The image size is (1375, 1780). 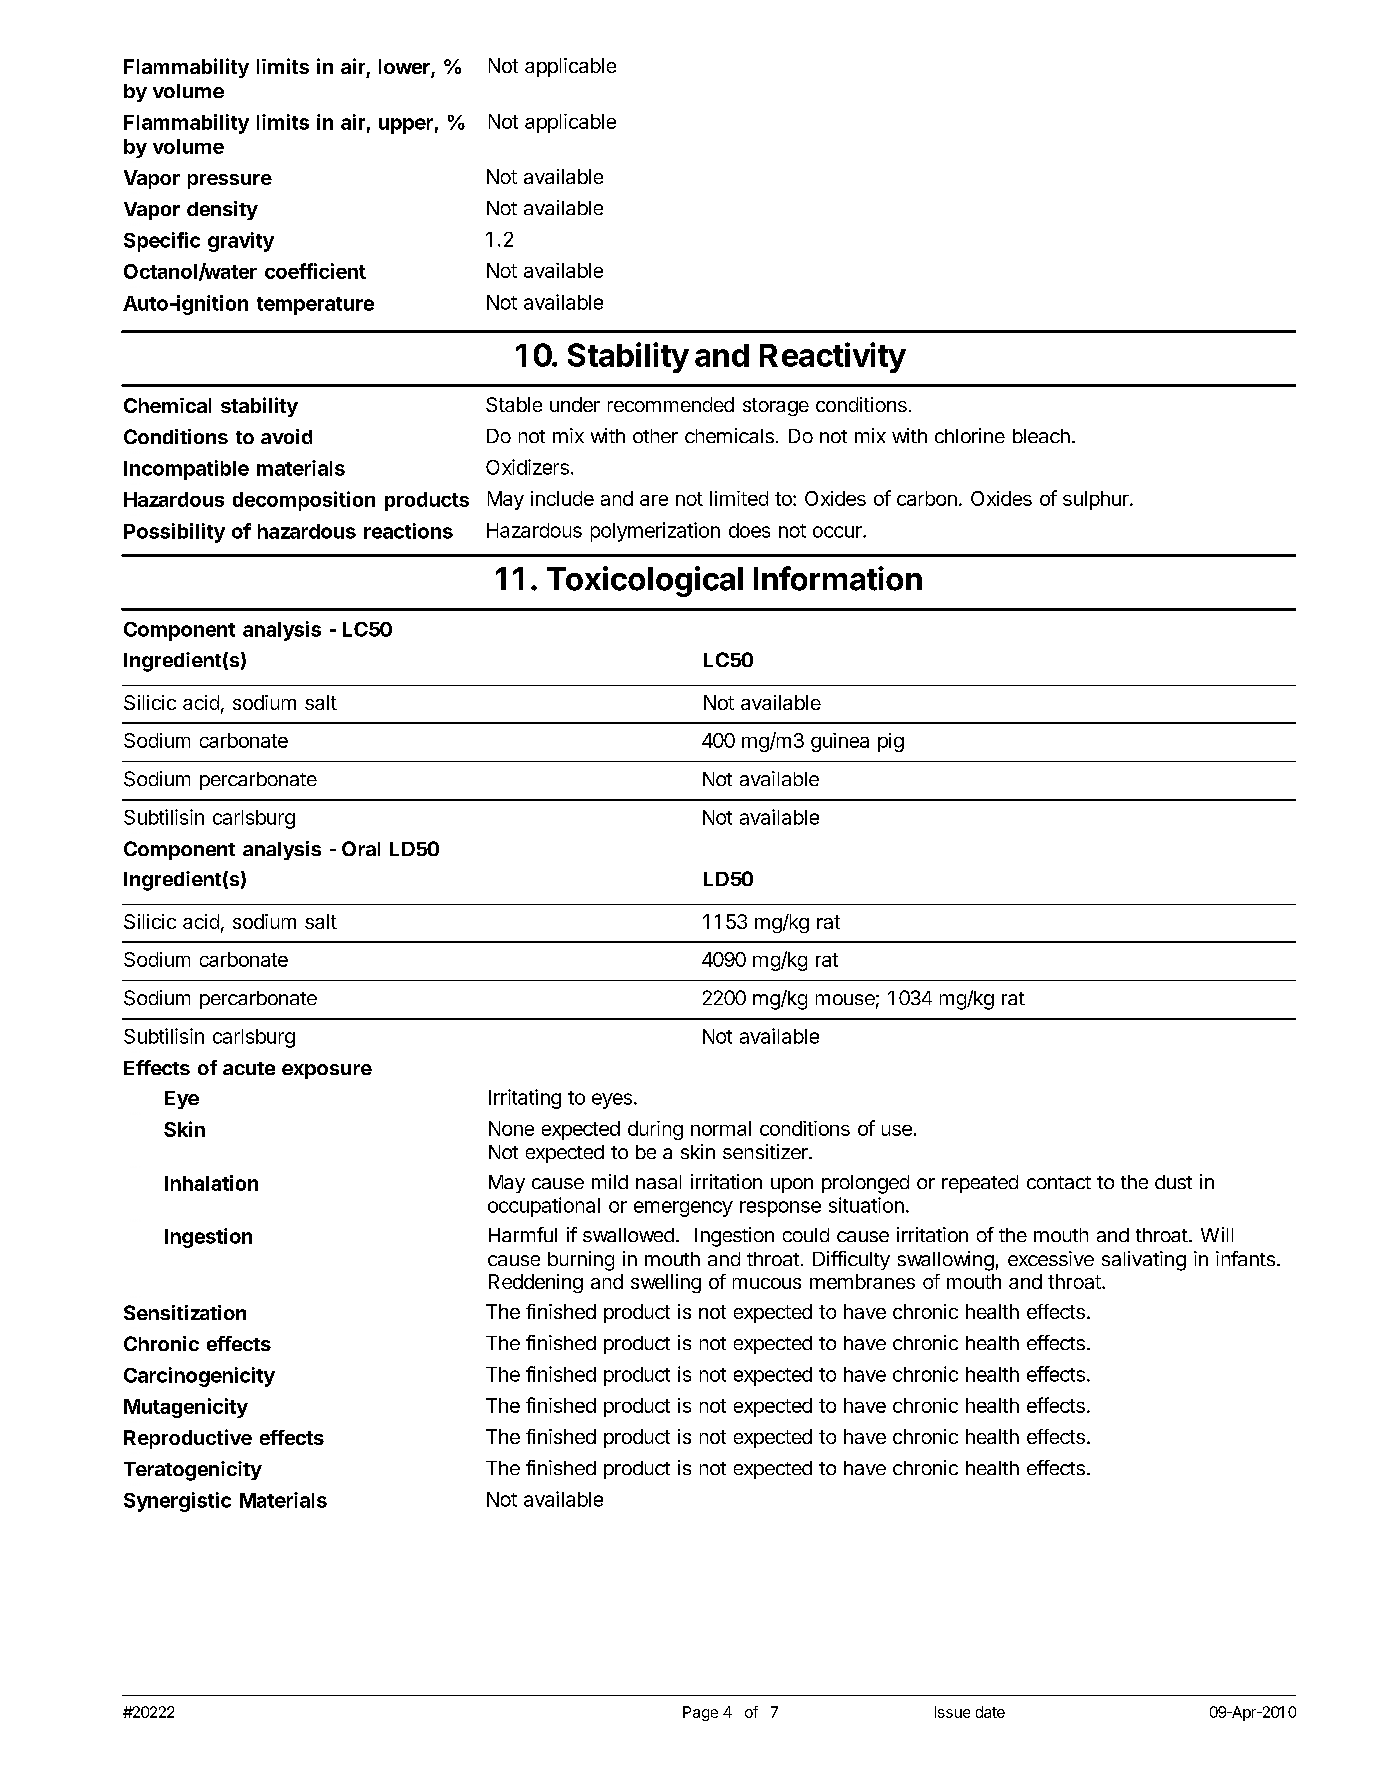 What do you see at coordinates (1097, 500) in the image?
I see `sulphur` at bounding box center [1097, 500].
